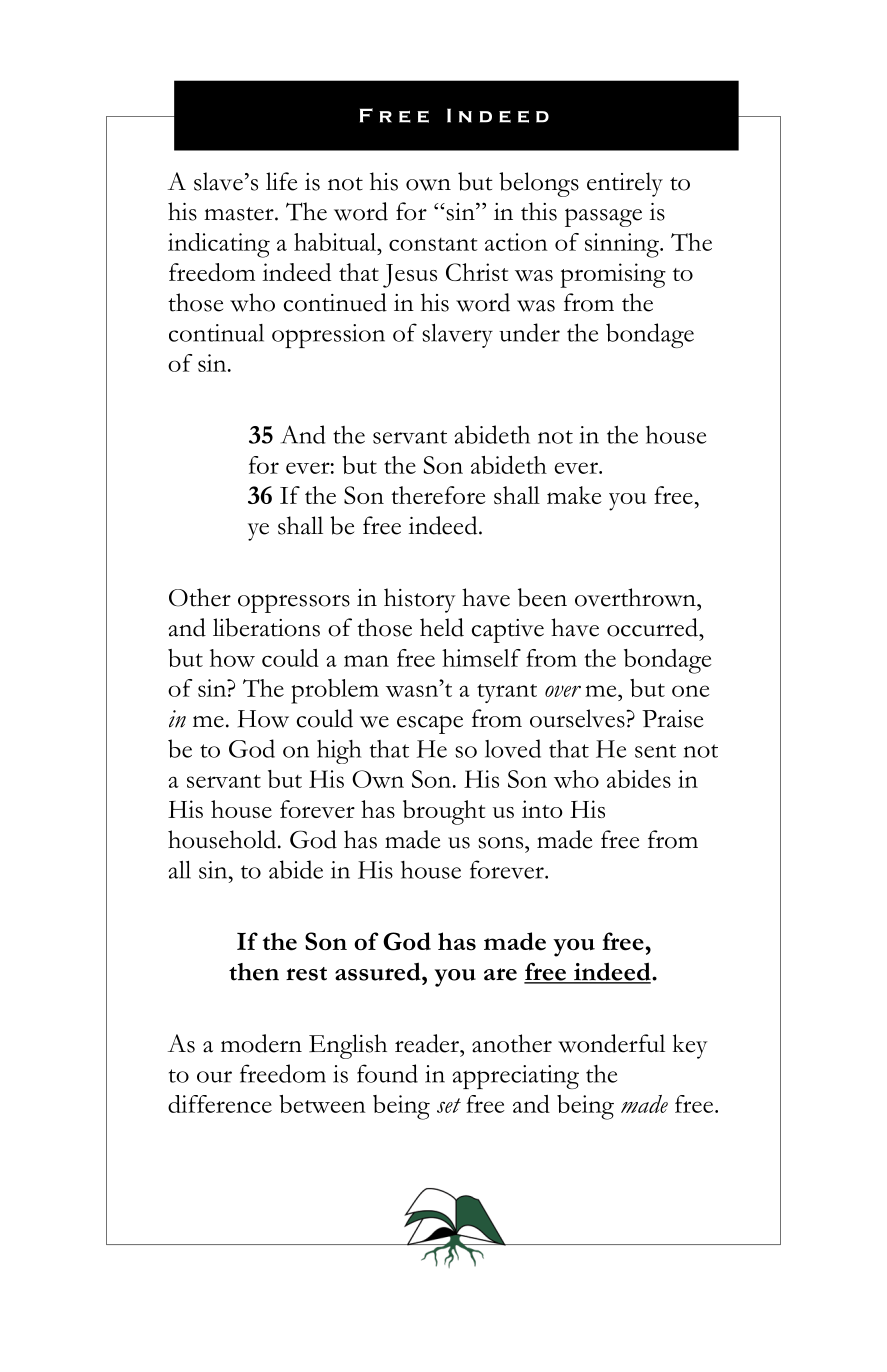  Describe the element at coordinates (574, 495) in the page. I see `make` at that location.
